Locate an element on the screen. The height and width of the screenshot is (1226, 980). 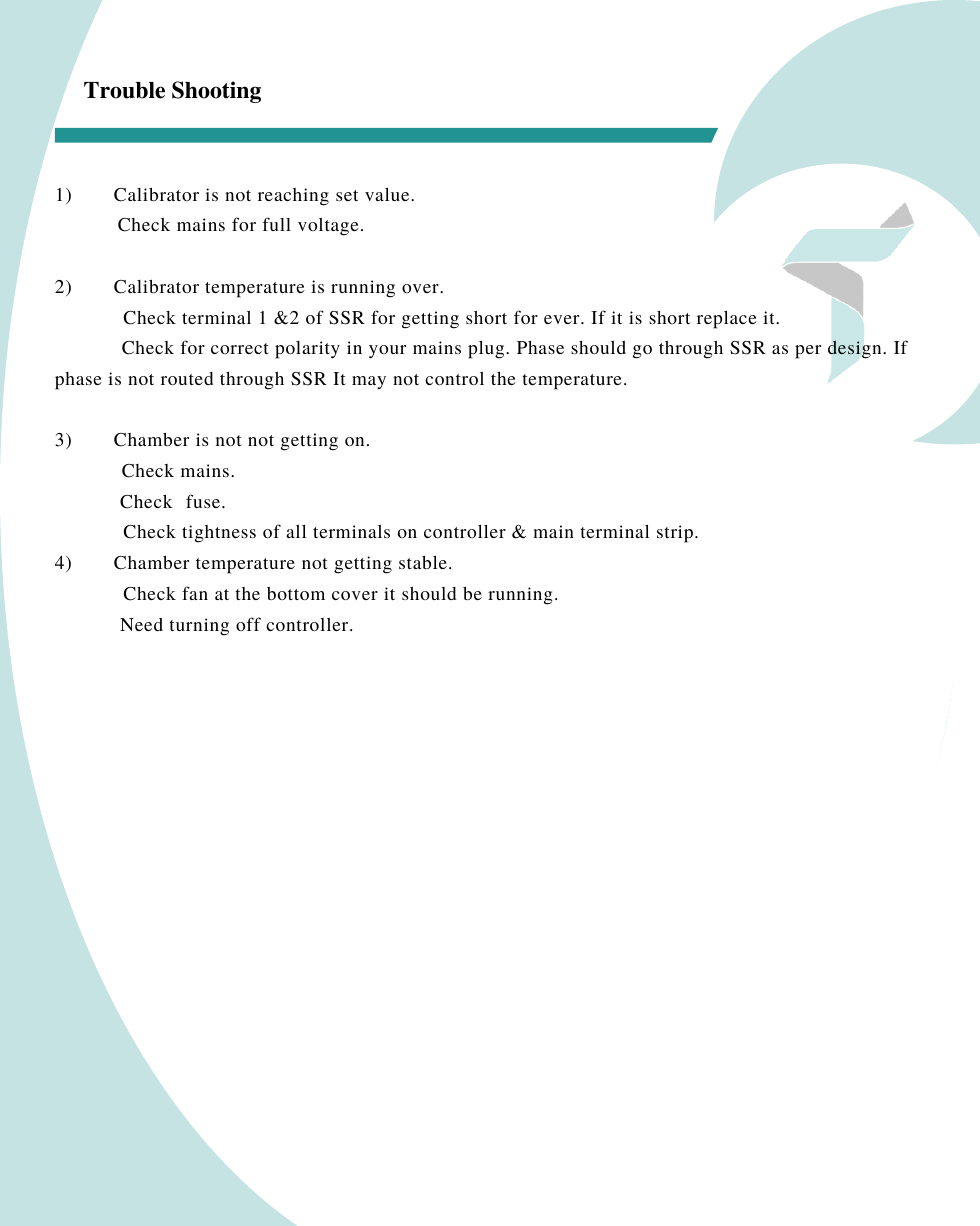
ever is located at coordinates (563, 319).
